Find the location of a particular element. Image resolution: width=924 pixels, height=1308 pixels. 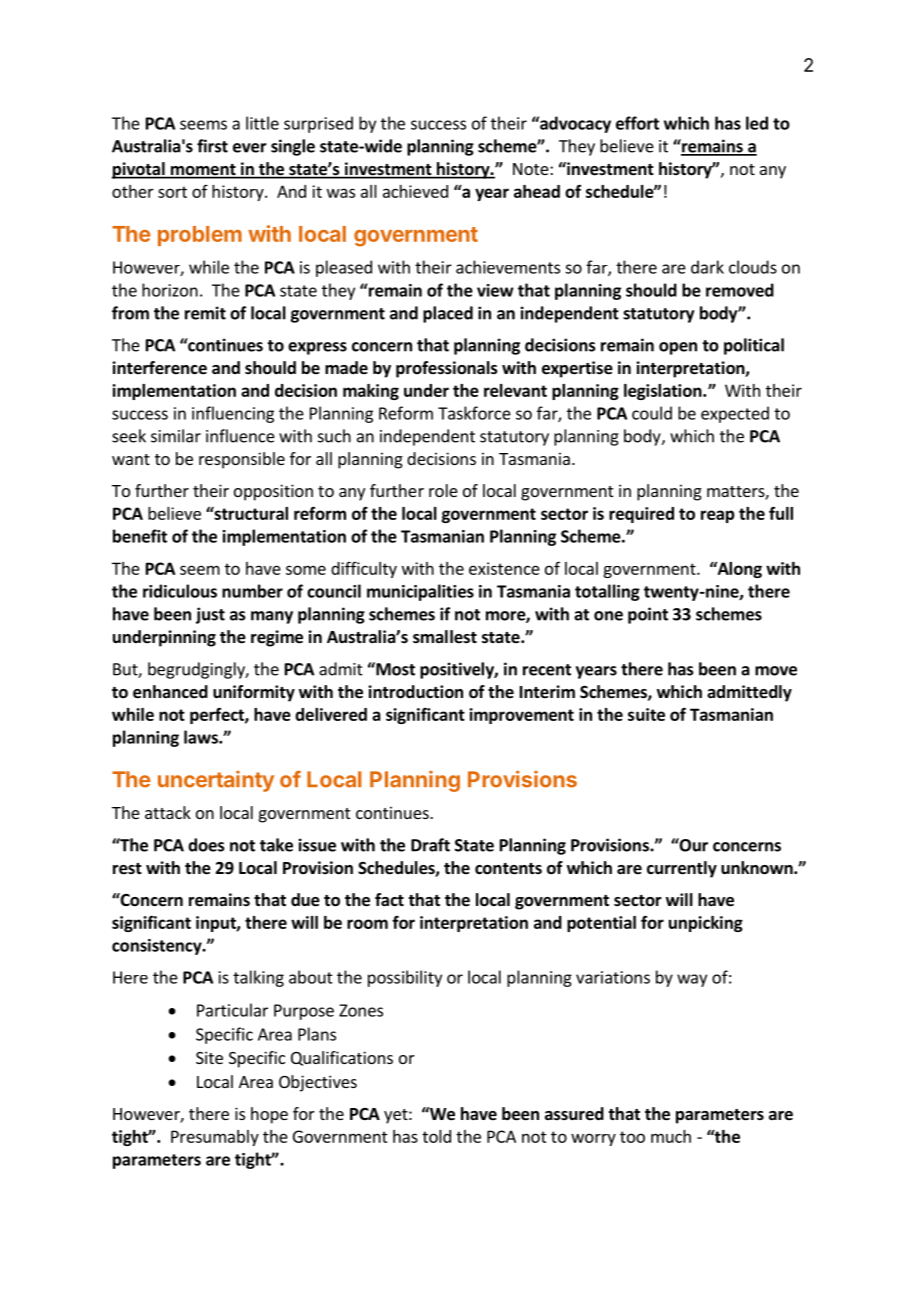

led is located at coordinates (757, 123).
